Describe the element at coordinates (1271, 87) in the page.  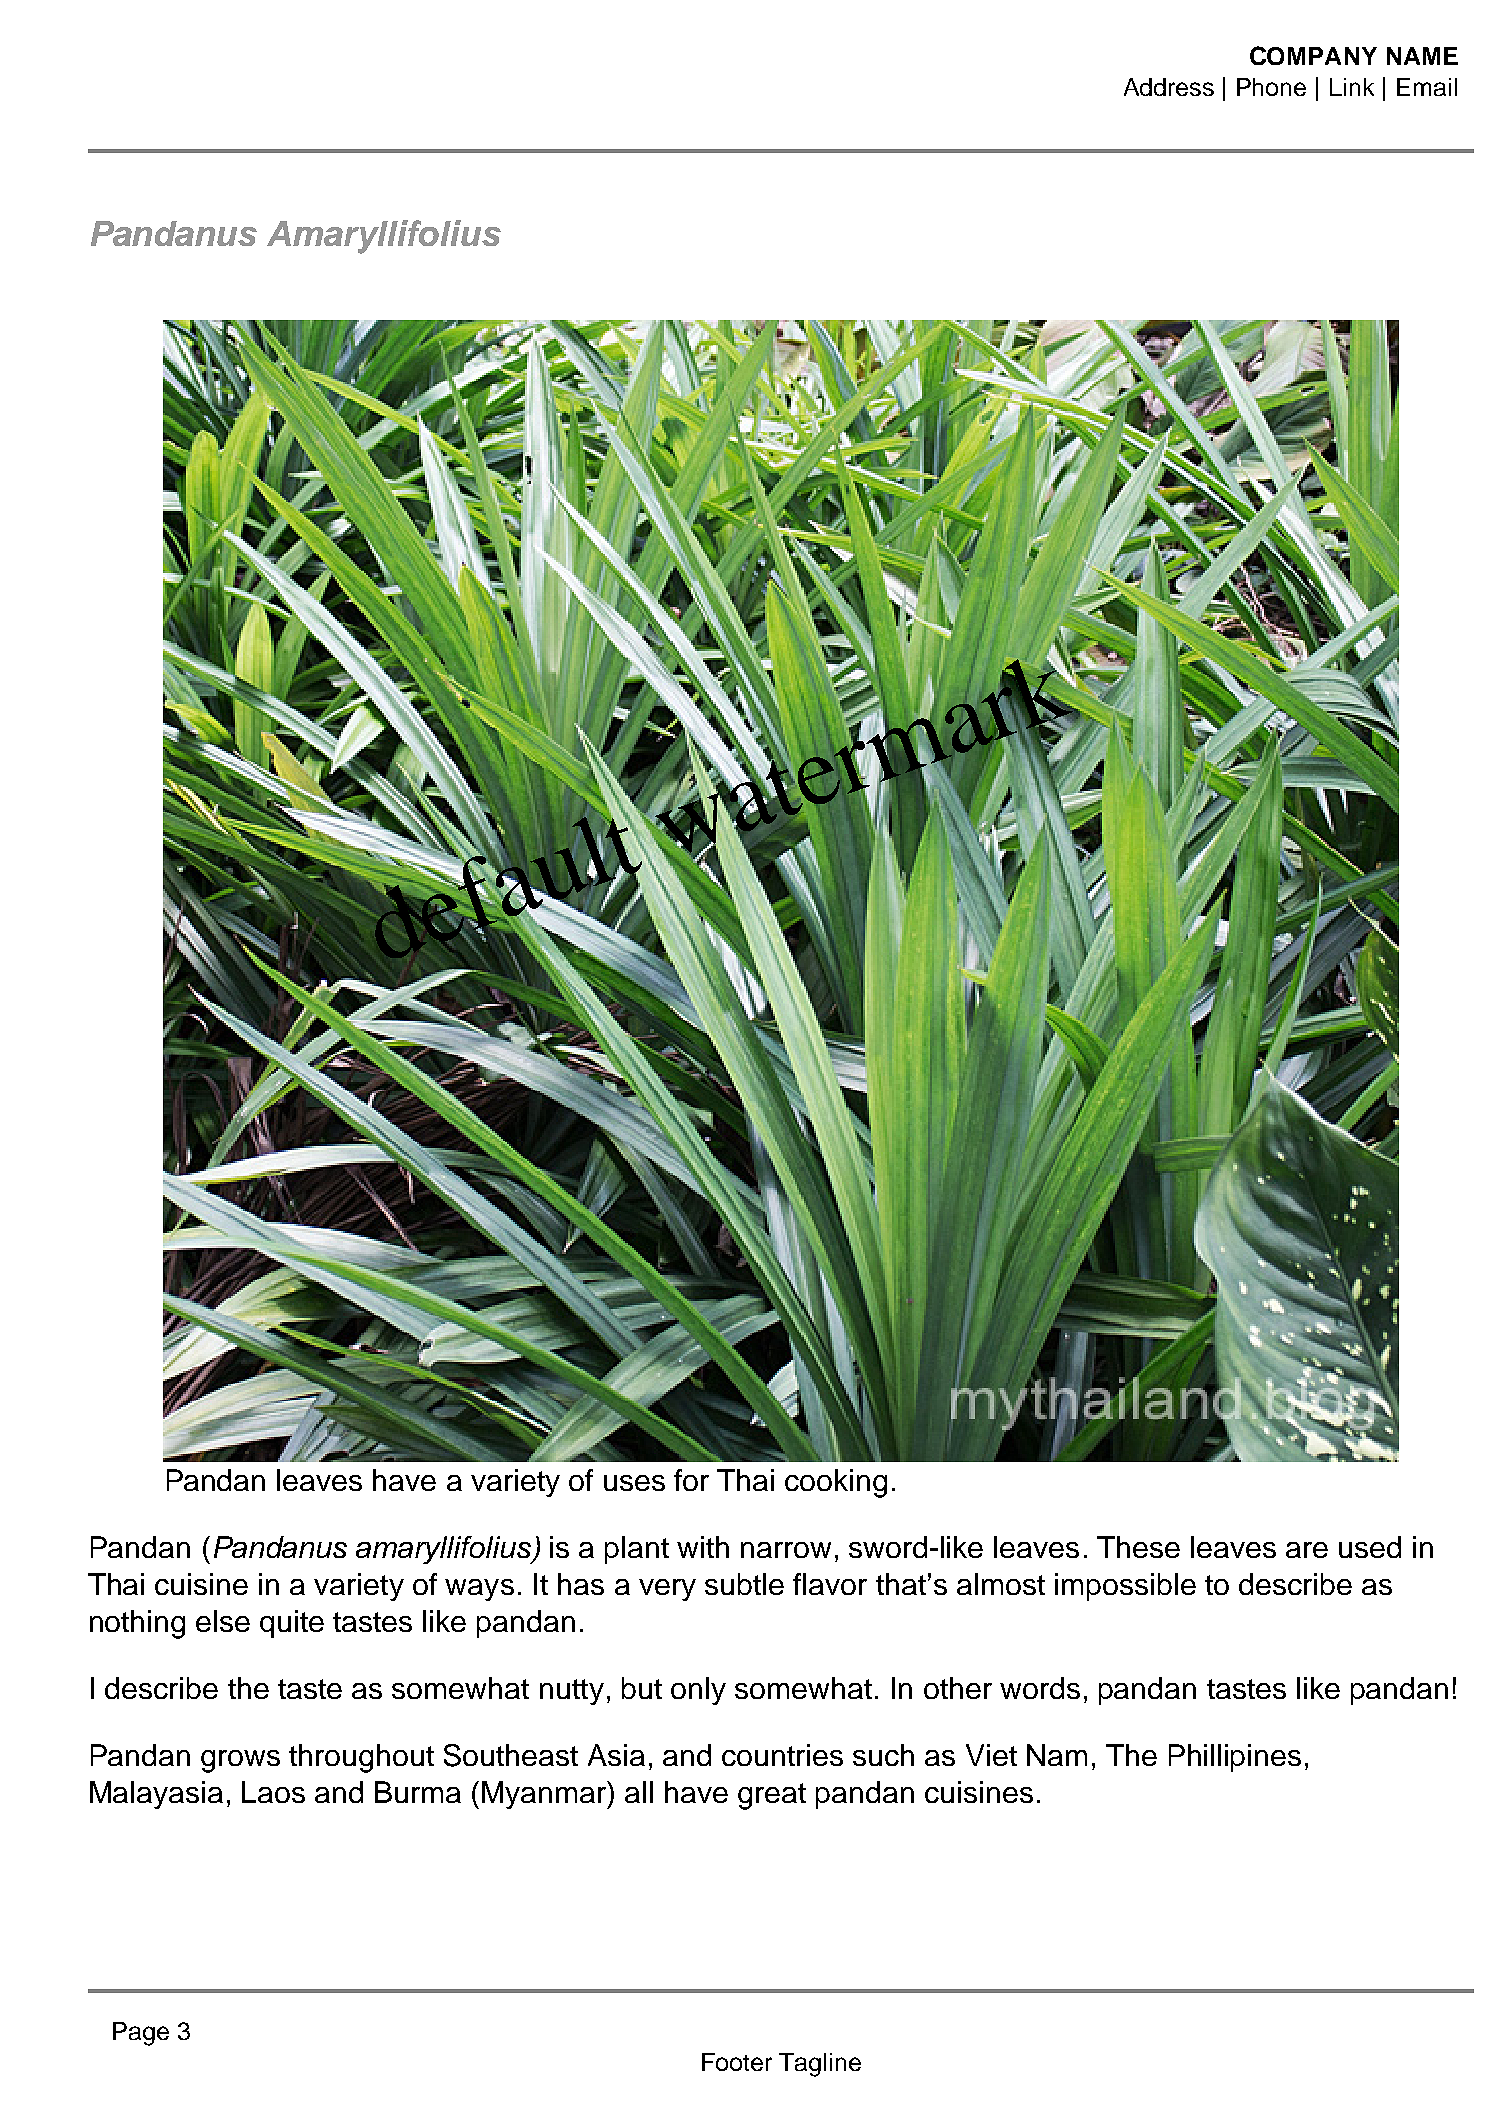
I see `Phone` at that location.
